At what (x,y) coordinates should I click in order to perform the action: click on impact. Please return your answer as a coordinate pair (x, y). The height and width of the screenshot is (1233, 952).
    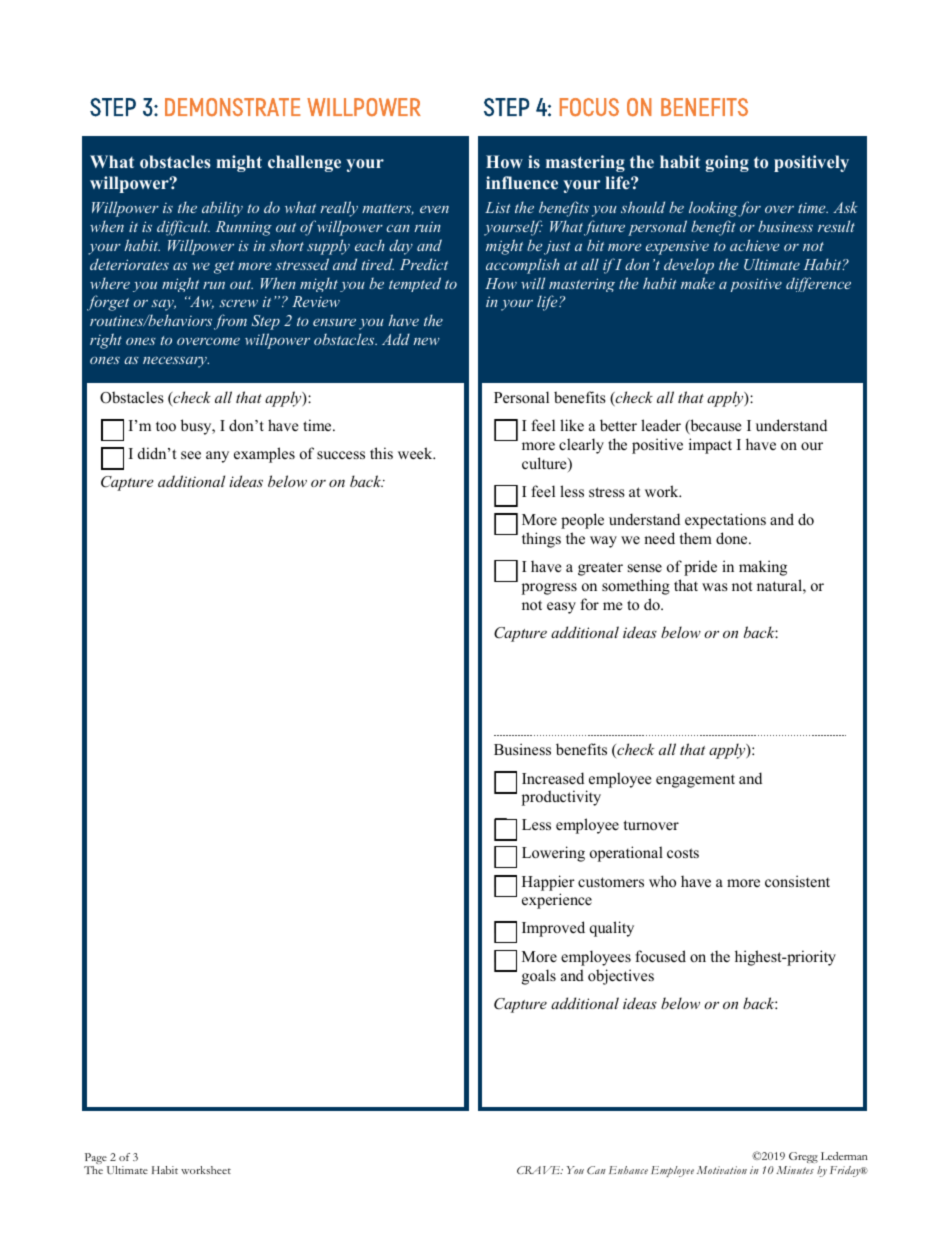
    Looking at the image, I should click on (710, 446).
